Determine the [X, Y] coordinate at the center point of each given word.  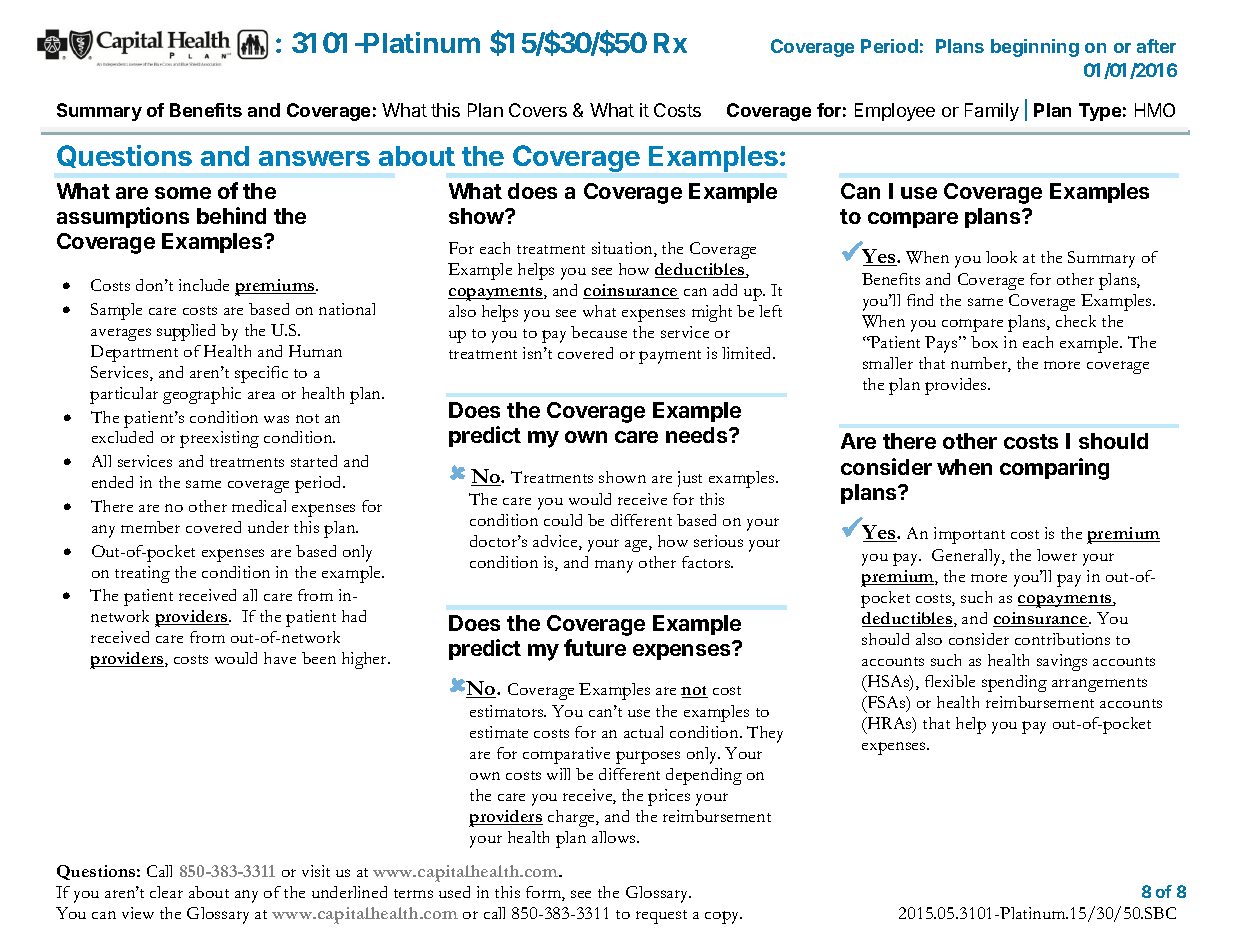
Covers [538, 110]
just [690, 479]
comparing [1054, 469]
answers [314, 158]
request [661, 917]
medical [259, 506]
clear [166, 892]
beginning [1035, 48]
